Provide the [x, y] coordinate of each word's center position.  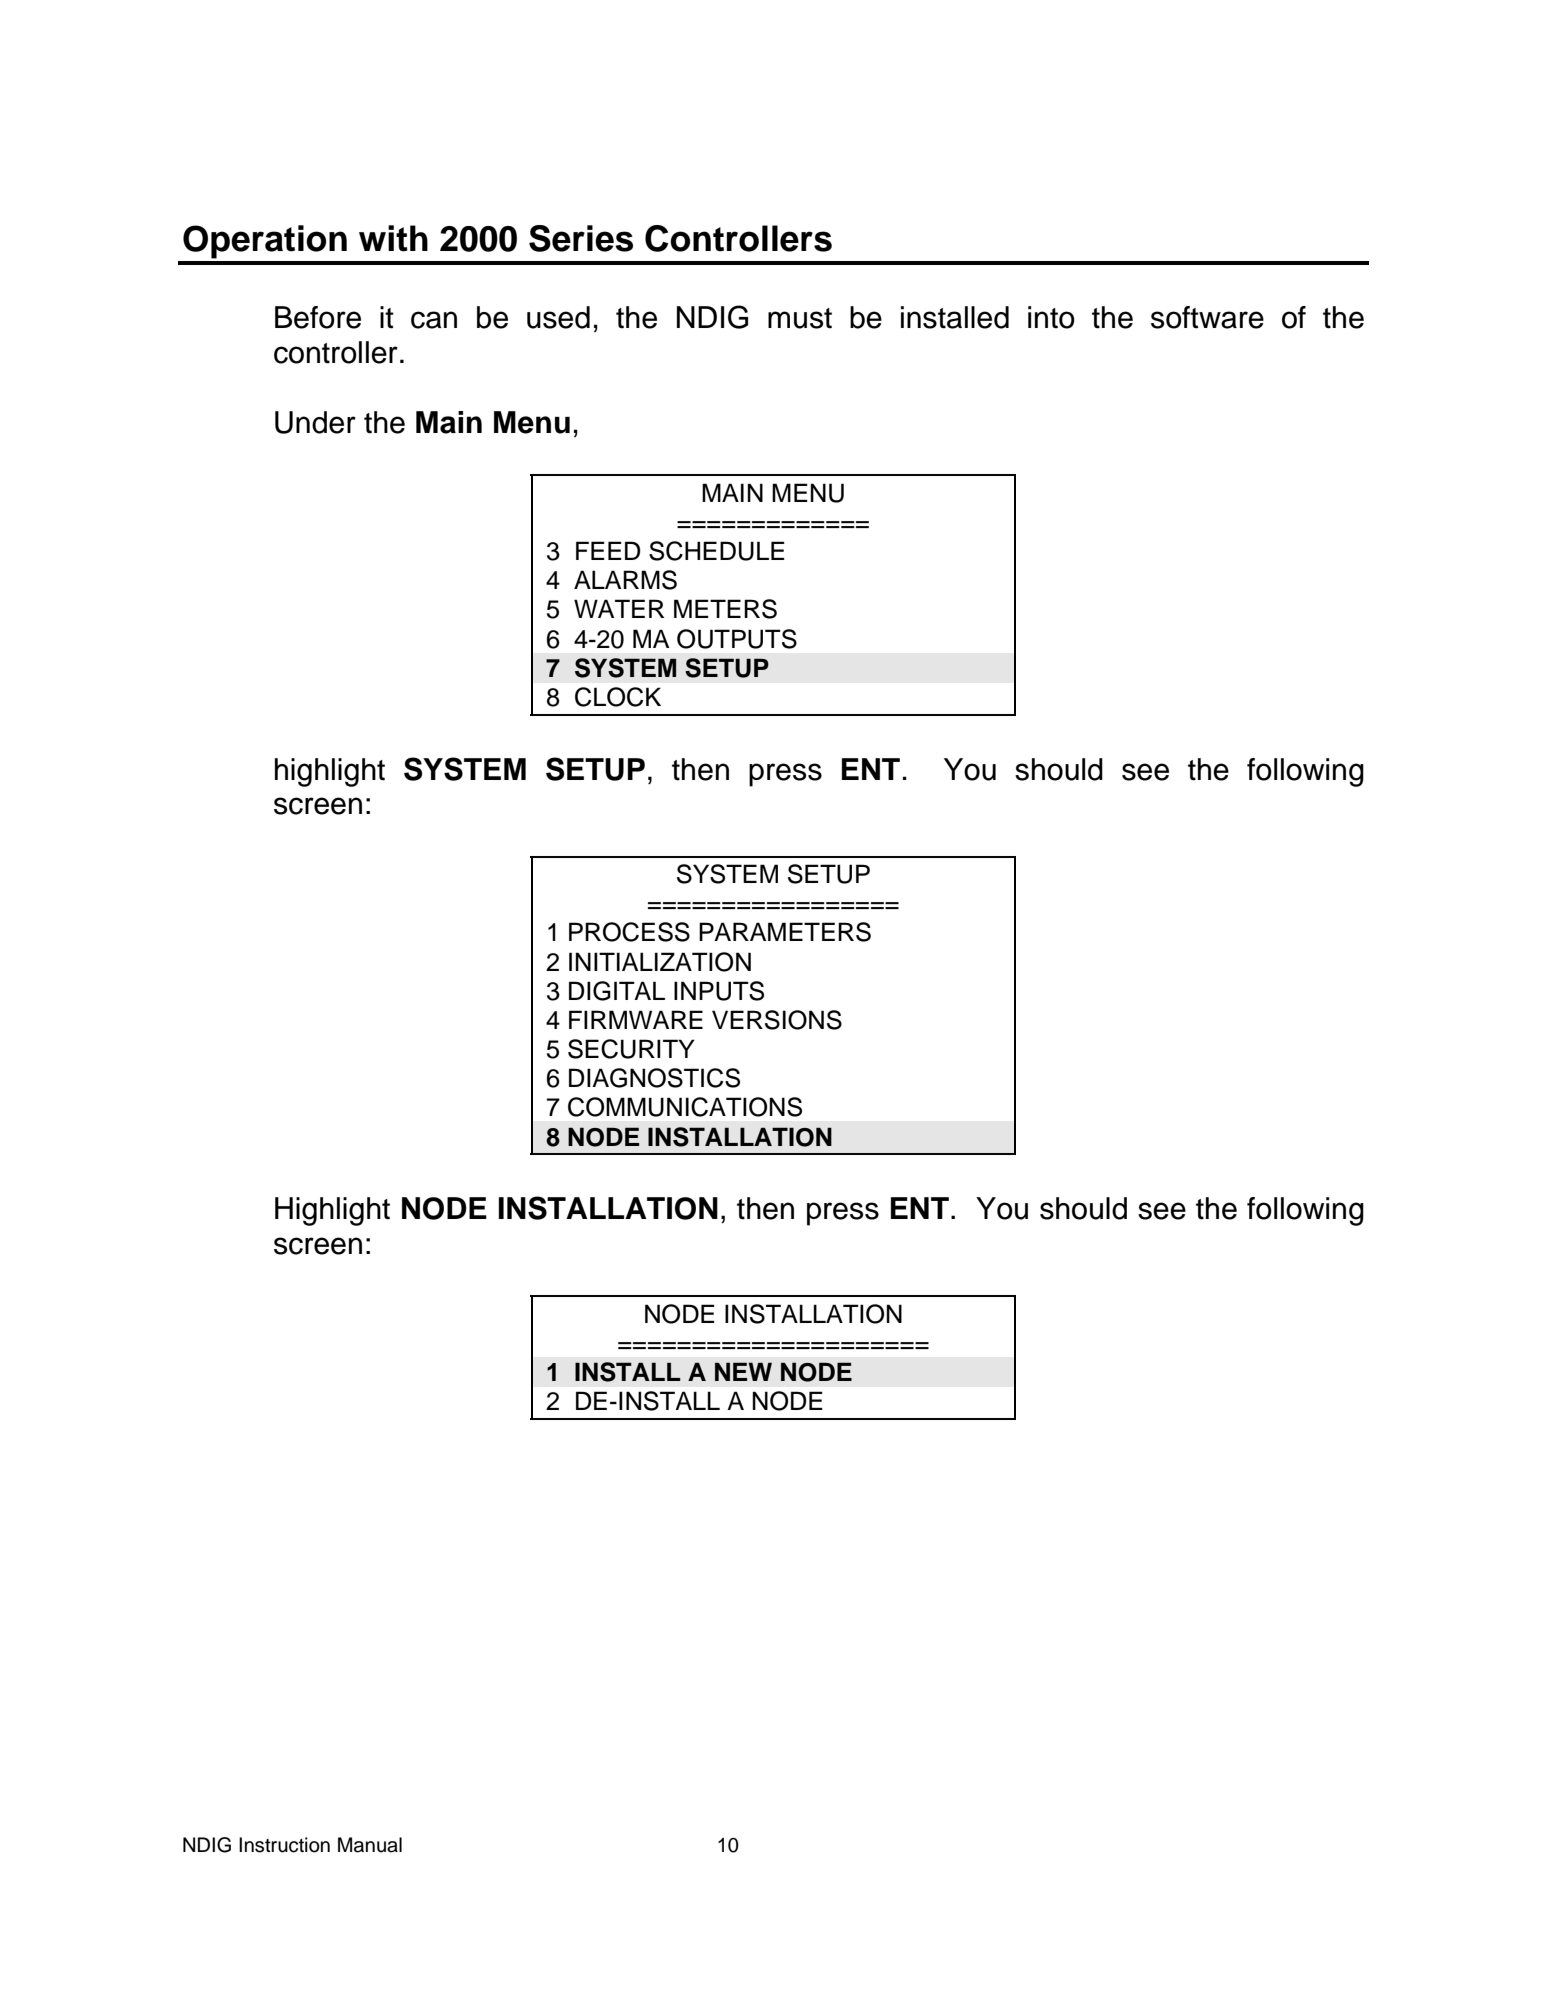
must [800, 318]
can [434, 320]
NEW [743, 1371]
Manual [370, 1845]
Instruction [284, 1845]
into [1051, 317]
